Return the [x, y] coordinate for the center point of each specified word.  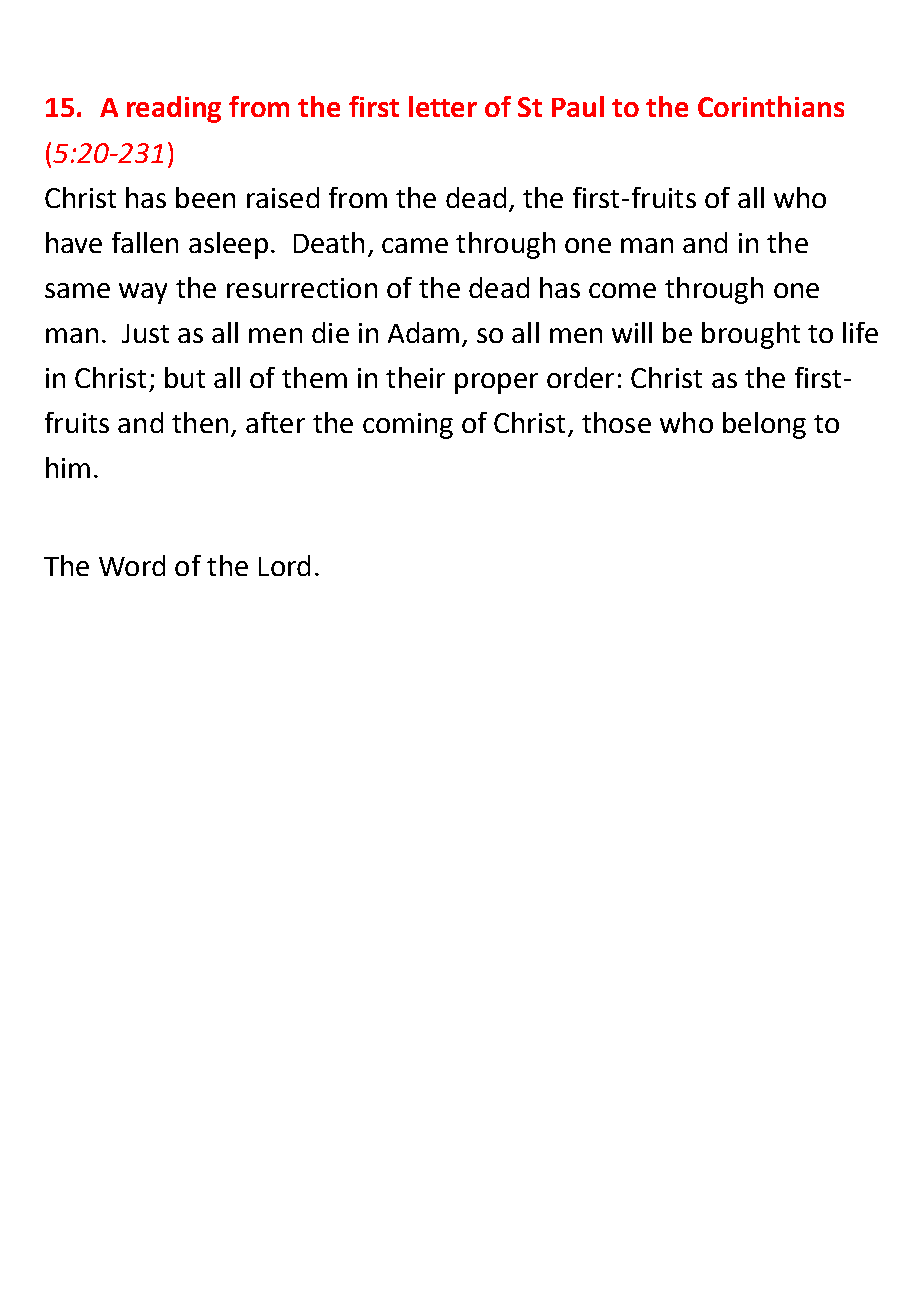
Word [132, 565]
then [200, 422]
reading [174, 109]
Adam [423, 332]
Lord [284, 565]
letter [443, 106]
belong [764, 425]
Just [145, 333]
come [622, 290]
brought [751, 335]
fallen [145, 242]
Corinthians [771, 106]
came [415, 245]
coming [408, 426]
